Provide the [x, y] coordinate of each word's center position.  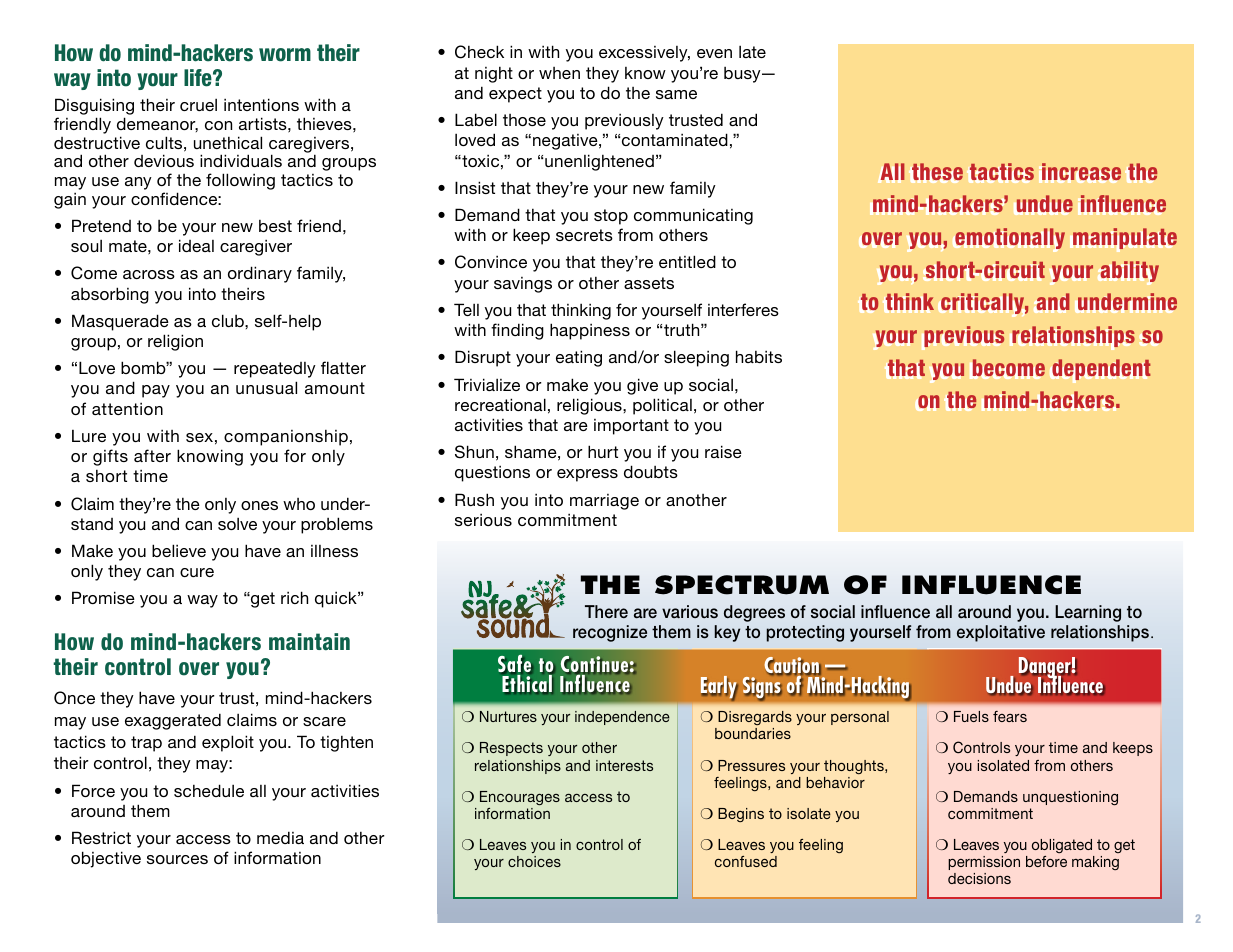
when [559, 73]
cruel [198, 104]
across [149, 274]
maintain [309, 641]
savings [523, 285]
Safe [514, 663]
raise [723, 451]
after [152, 455]
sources [177, 859]
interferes [743, 309]
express [587, 475]
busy [743, 75]
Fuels [971, 716]
